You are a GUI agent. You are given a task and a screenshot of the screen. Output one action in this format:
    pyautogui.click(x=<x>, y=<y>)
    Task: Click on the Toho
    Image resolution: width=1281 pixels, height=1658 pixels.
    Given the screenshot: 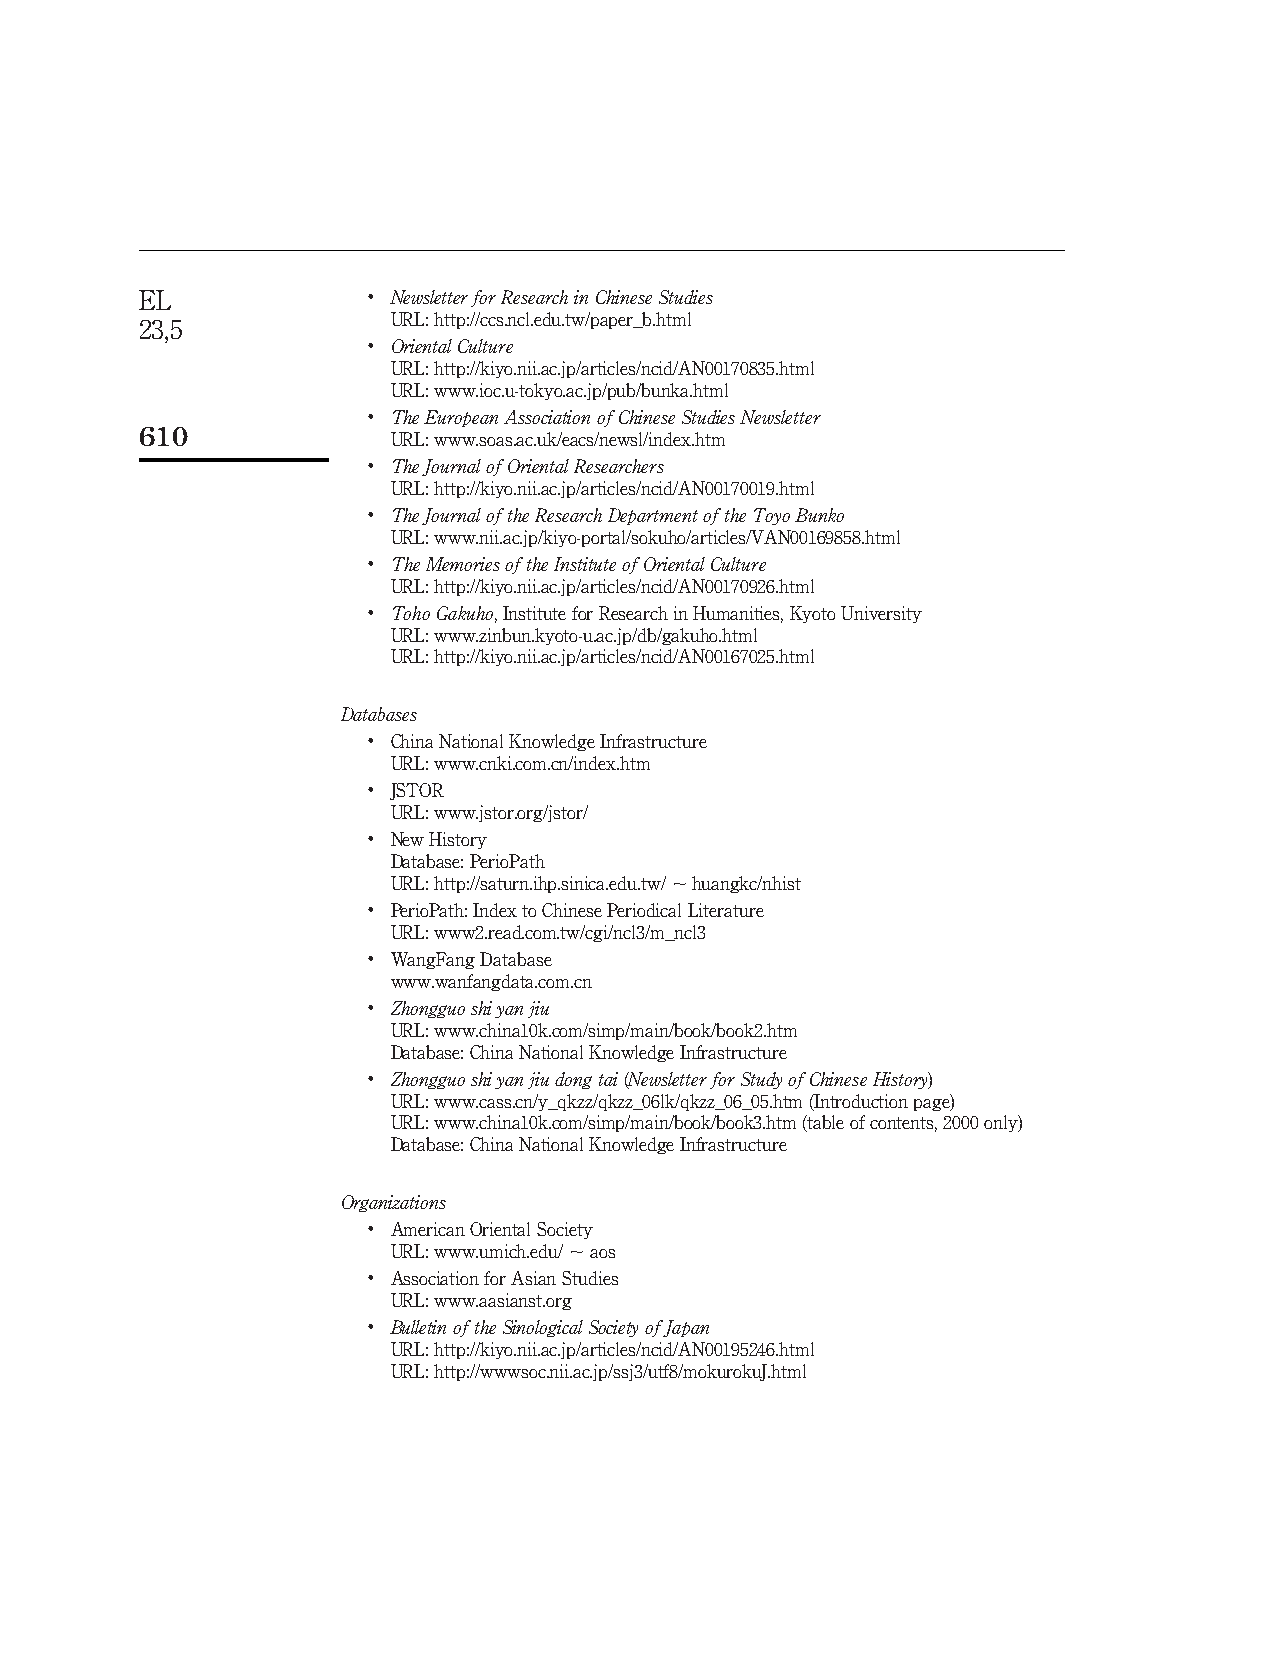 What is the action you would take?
    pyautogui.click(x=411, y=613)
